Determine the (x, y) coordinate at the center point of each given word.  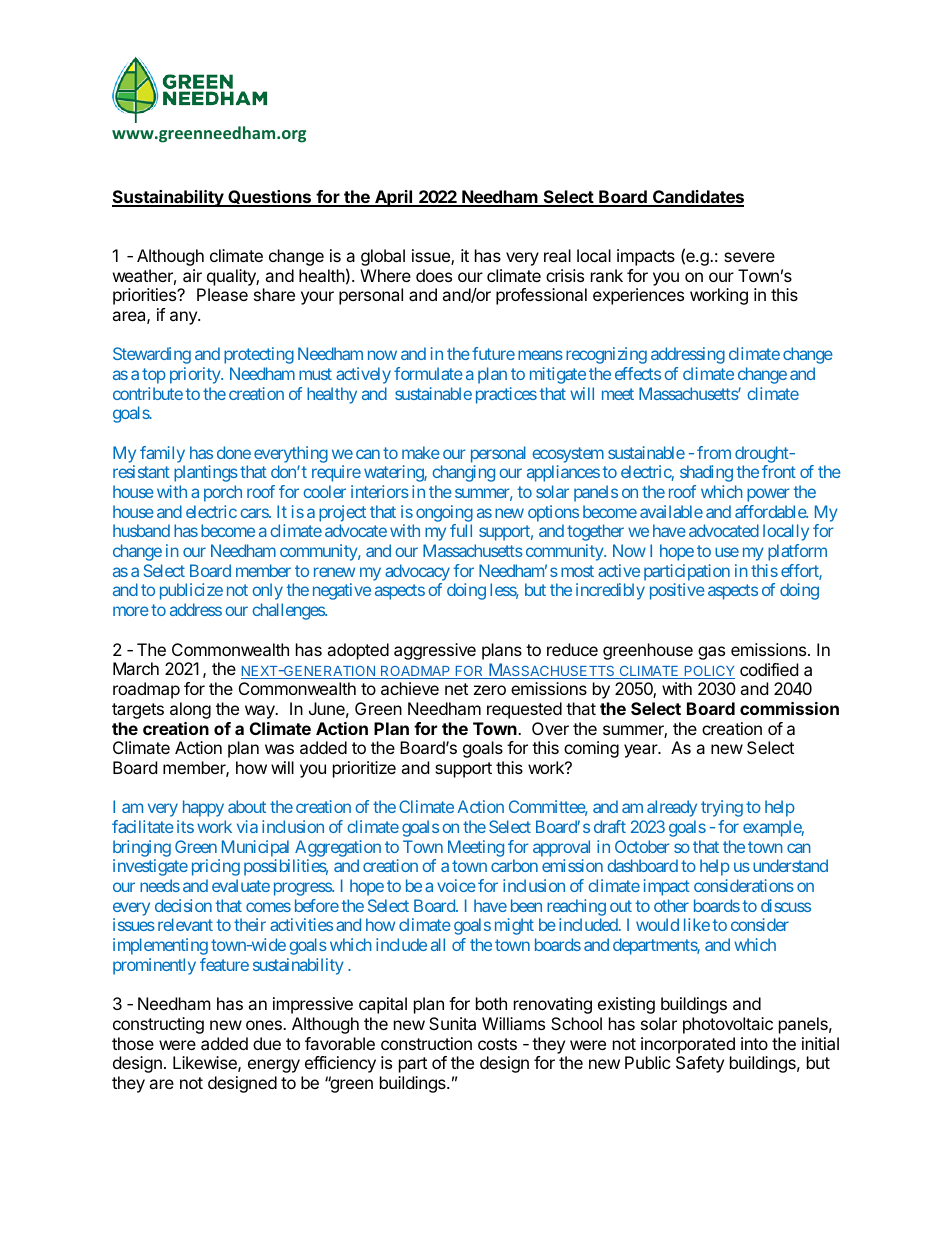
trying (722, 808)
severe (749, 257)
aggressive (435, 651)
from (714, 452)
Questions (270, 198)
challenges (289, 611)
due (267, 1043)
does (434, 275)
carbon (514, 865)
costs (497, 1044)
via (247, 826)
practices (506, 395)
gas (711, 653)
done (234, 452)
